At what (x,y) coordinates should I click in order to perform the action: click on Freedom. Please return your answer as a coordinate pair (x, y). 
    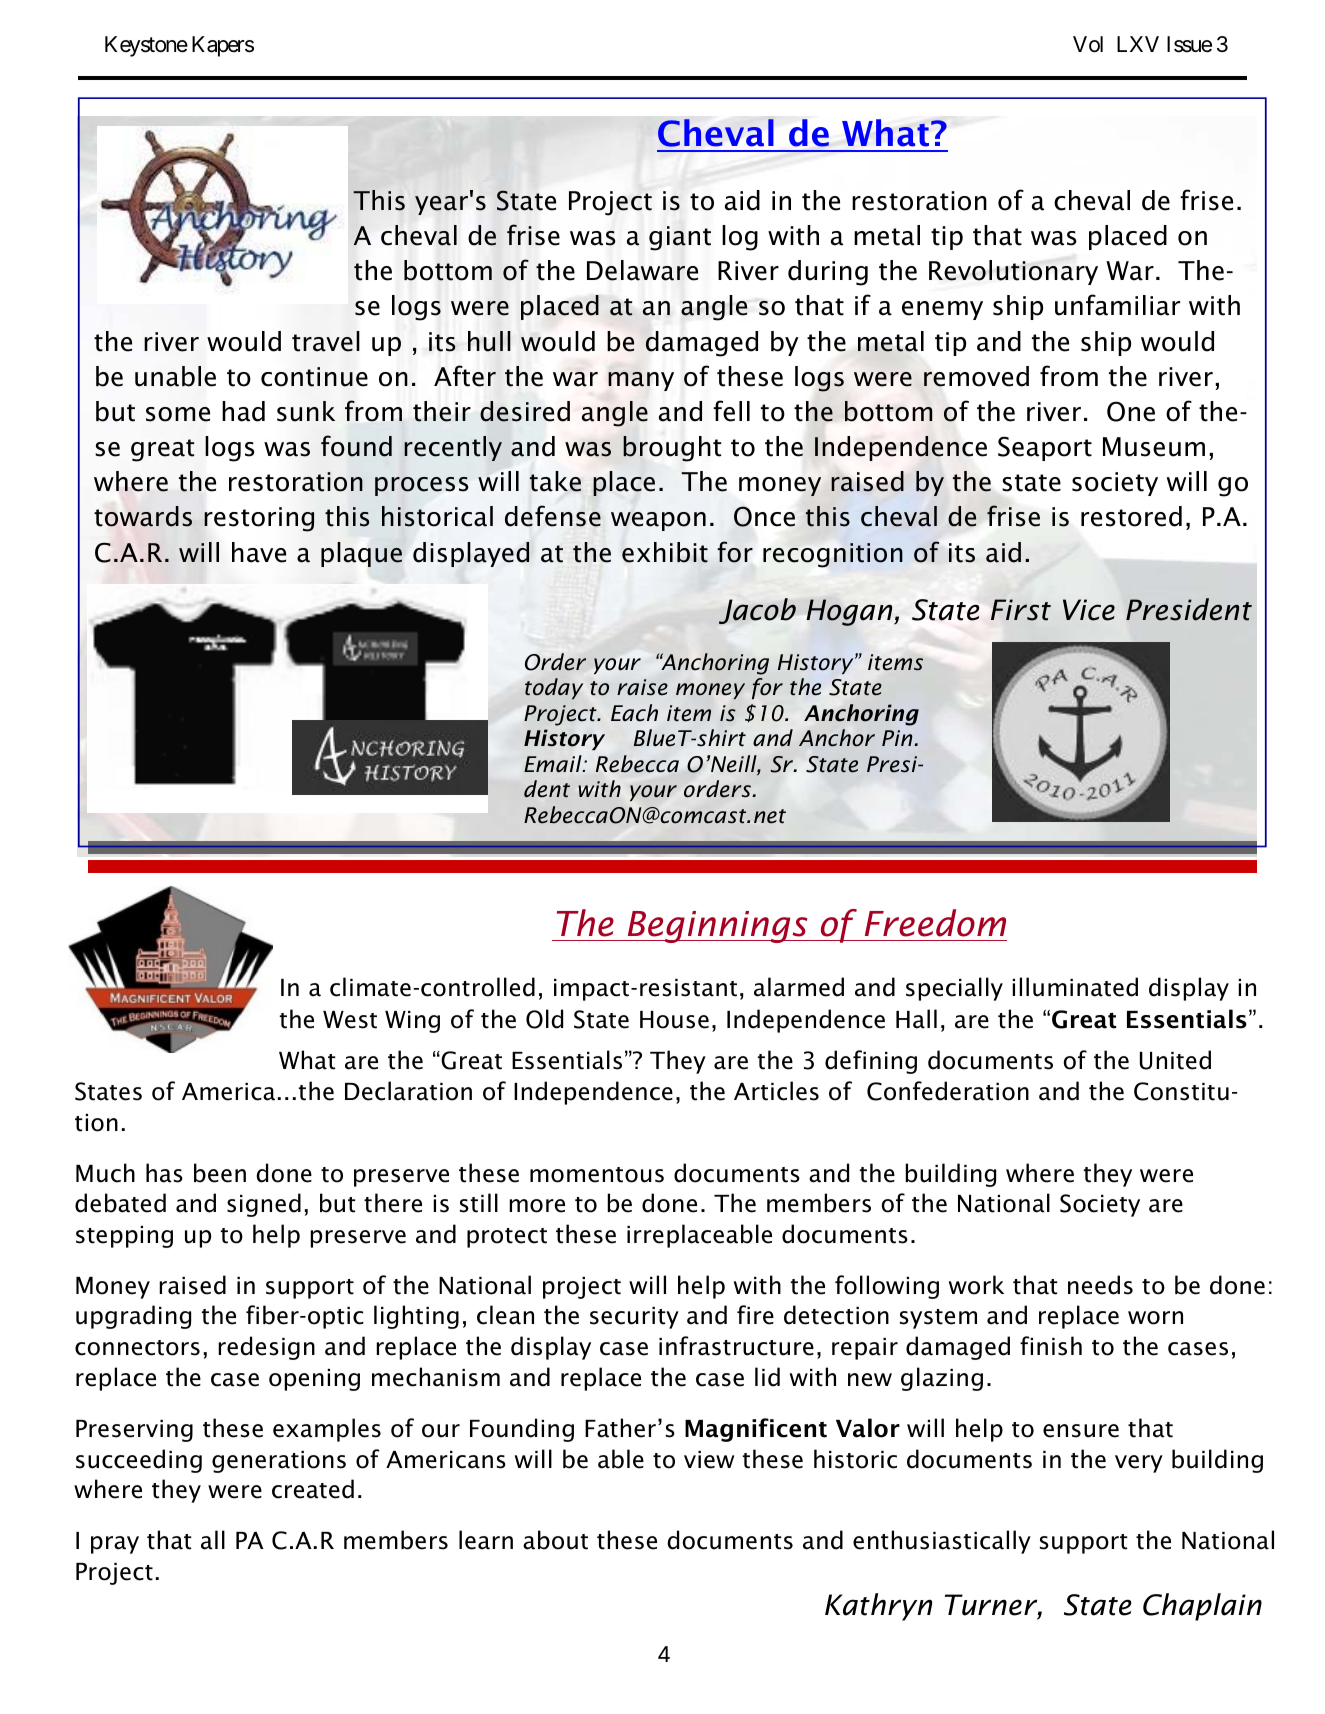
    Looking at the image, I should click on (935, 923).
